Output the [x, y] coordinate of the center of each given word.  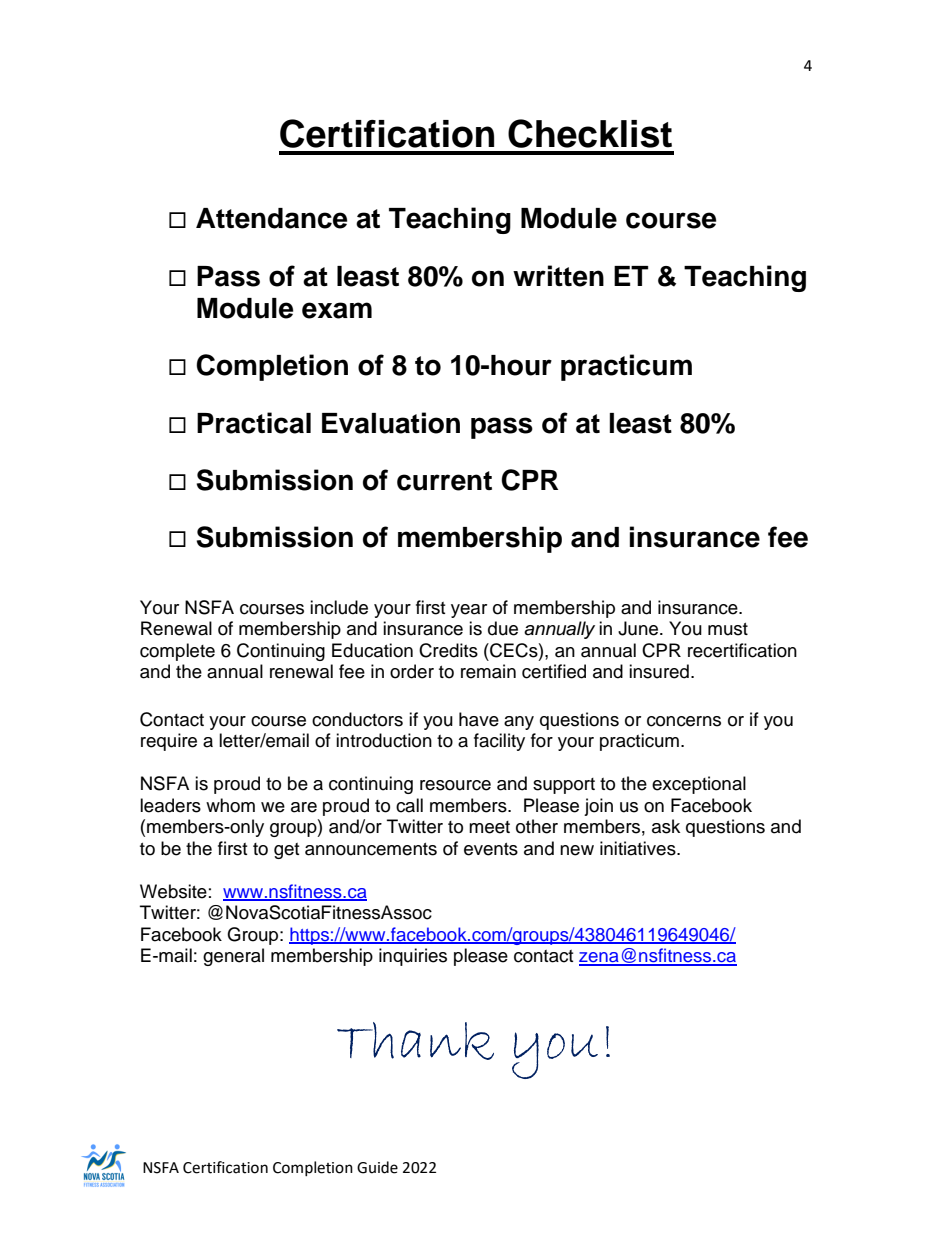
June [639, 628]
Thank [415, 1041]
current [444, 481]
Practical [254, 423]
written [558, 276]
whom [230, 805]
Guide [377, 1167]
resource [455, 785]
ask [666, 826]
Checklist [590, 133]
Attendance [271, 218]
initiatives [639, 848]
